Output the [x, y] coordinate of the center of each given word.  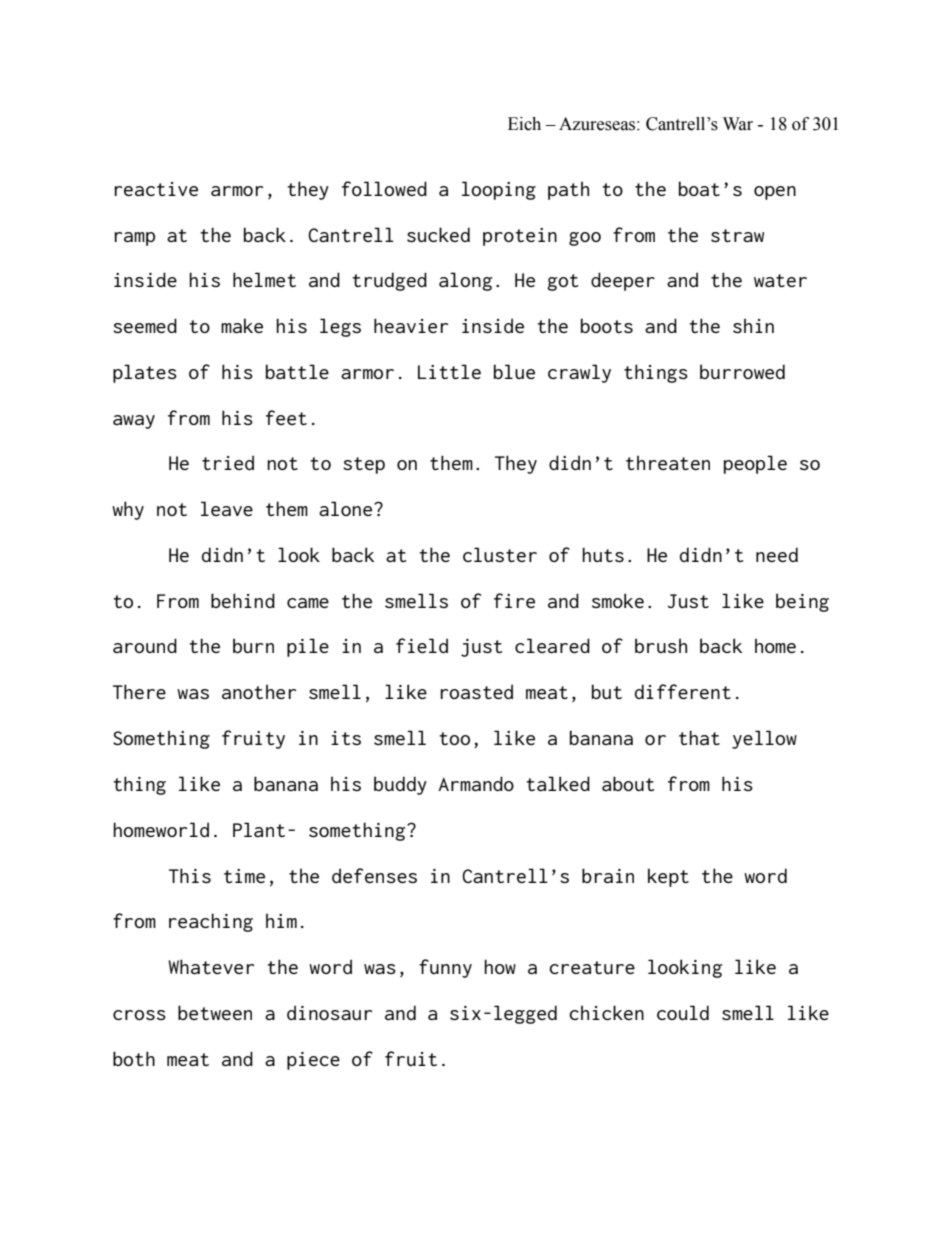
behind [243, 600]
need [777, 554]
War [738, 124]
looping [499, 190]
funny [445, 968]
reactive [156, 189]
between [215, 1012]
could [683, 1012]
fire [514, 600]
